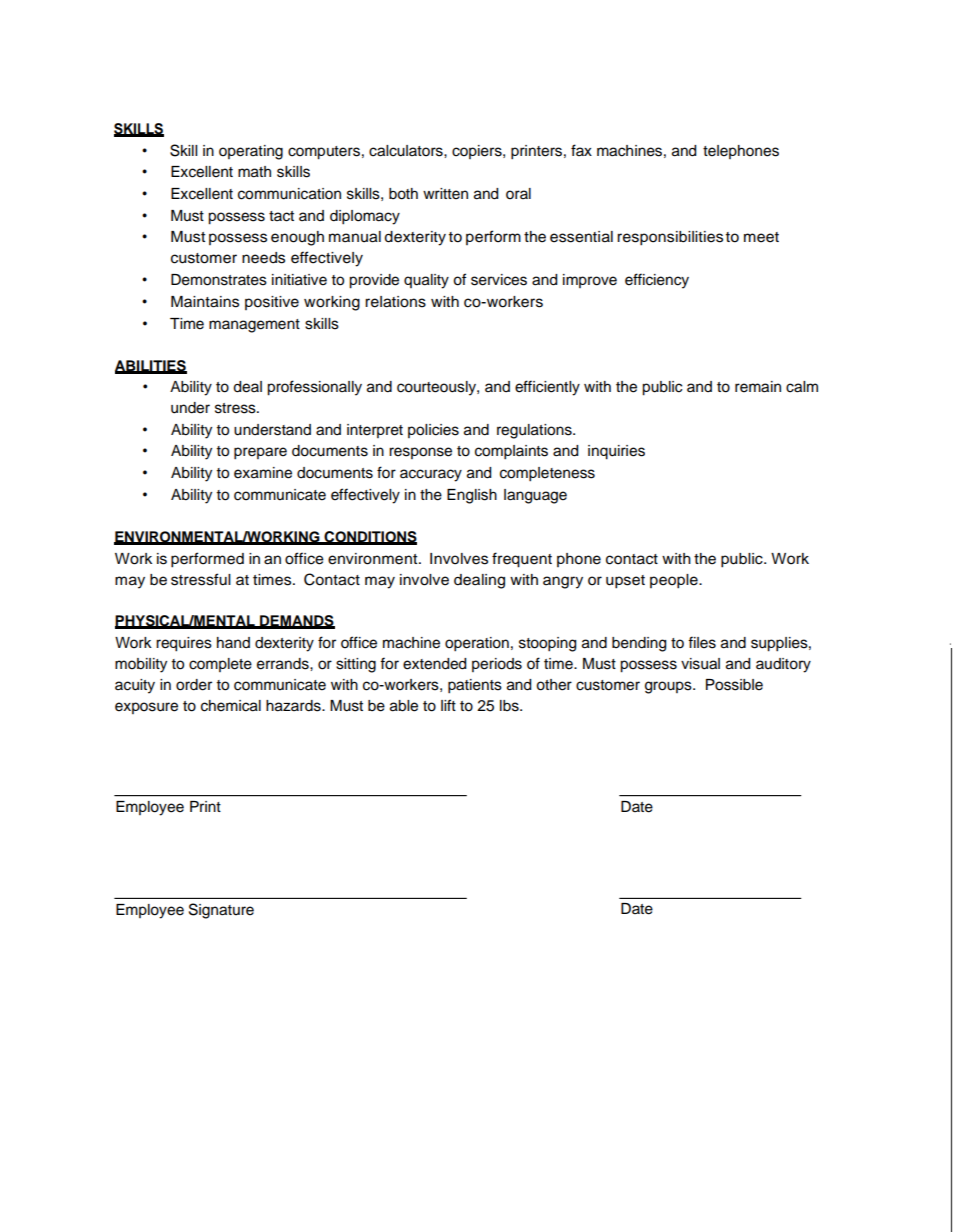 The image size is (954, 1232). What do you see at coordinates (761, 237) in the page?
I see `meet` at bounding box center [761, 237].
